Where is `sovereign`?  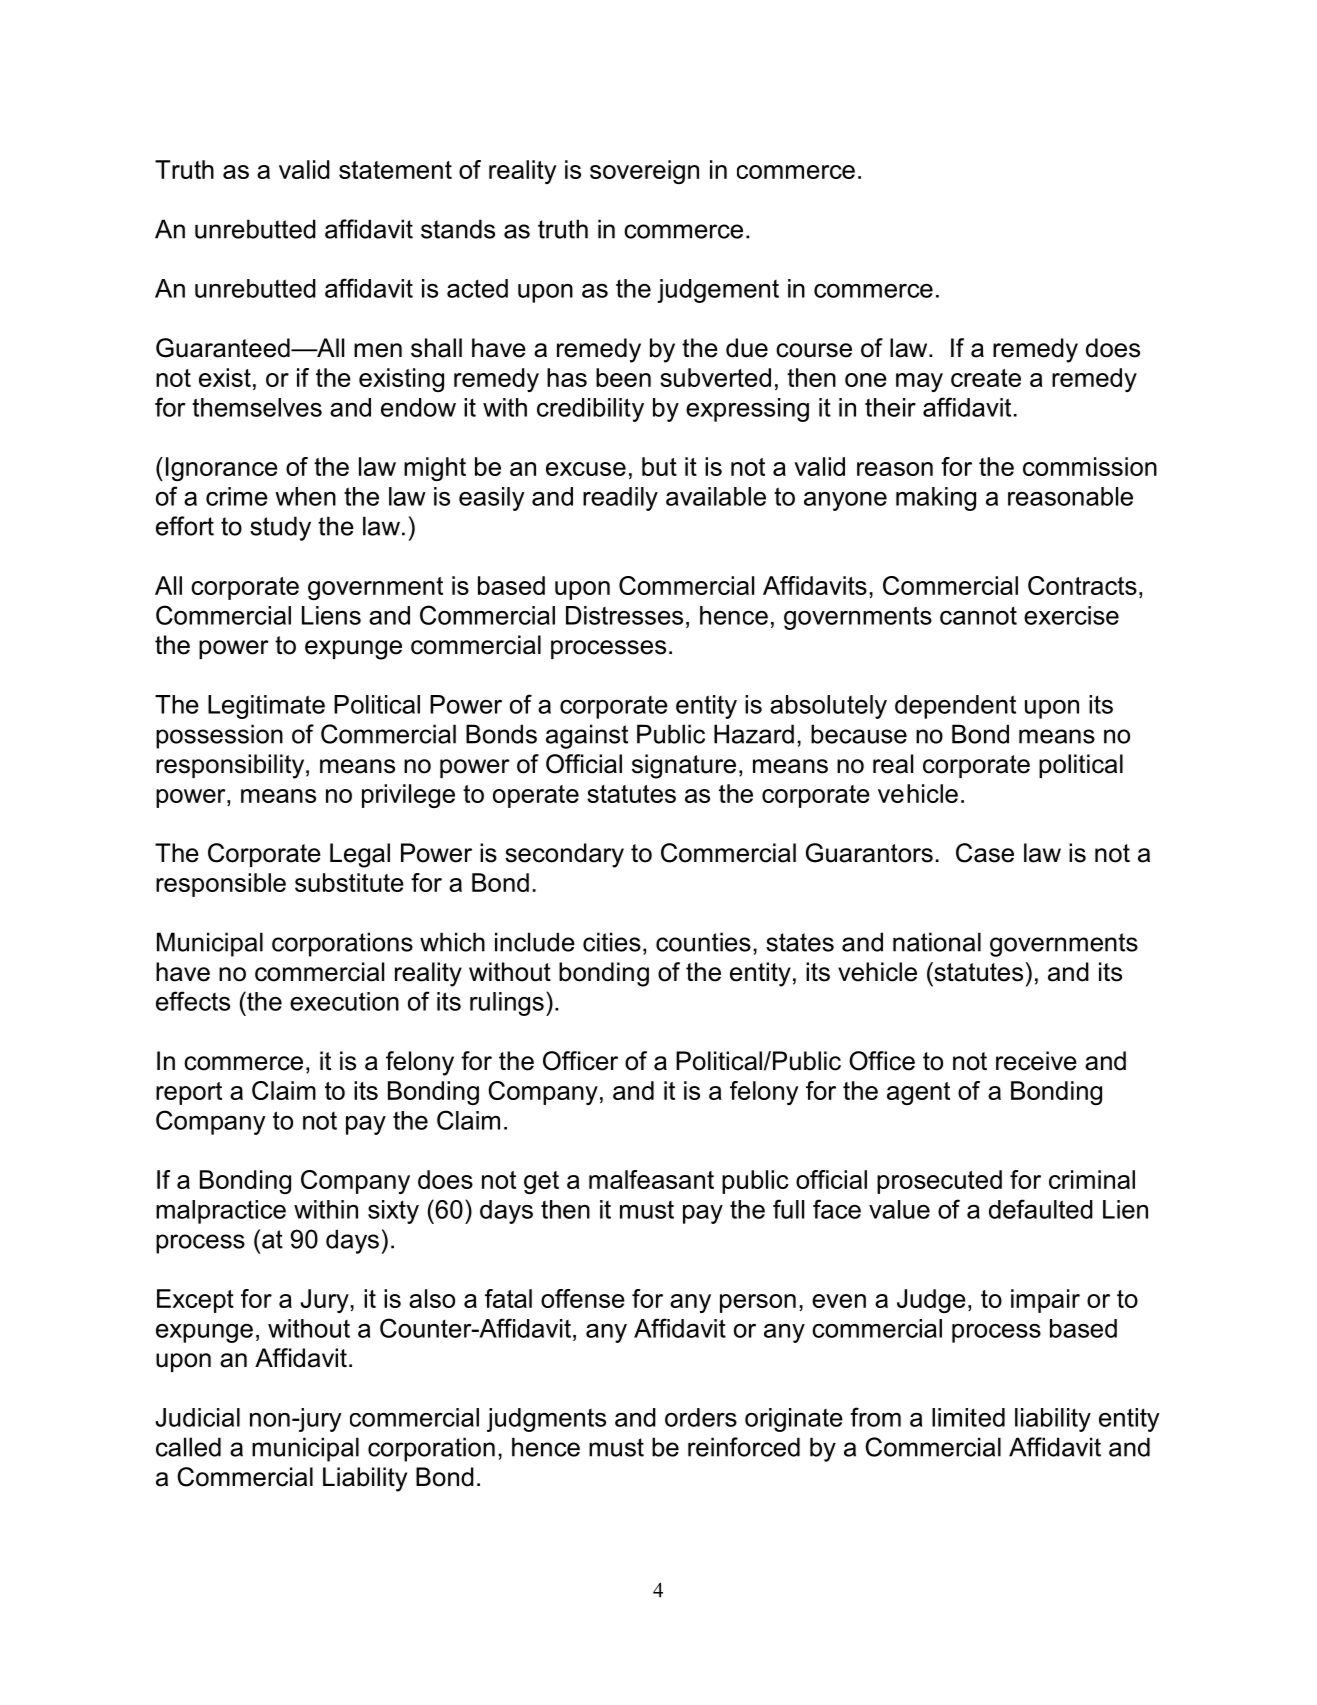 sovereign is located at coordinates (644, 172).
